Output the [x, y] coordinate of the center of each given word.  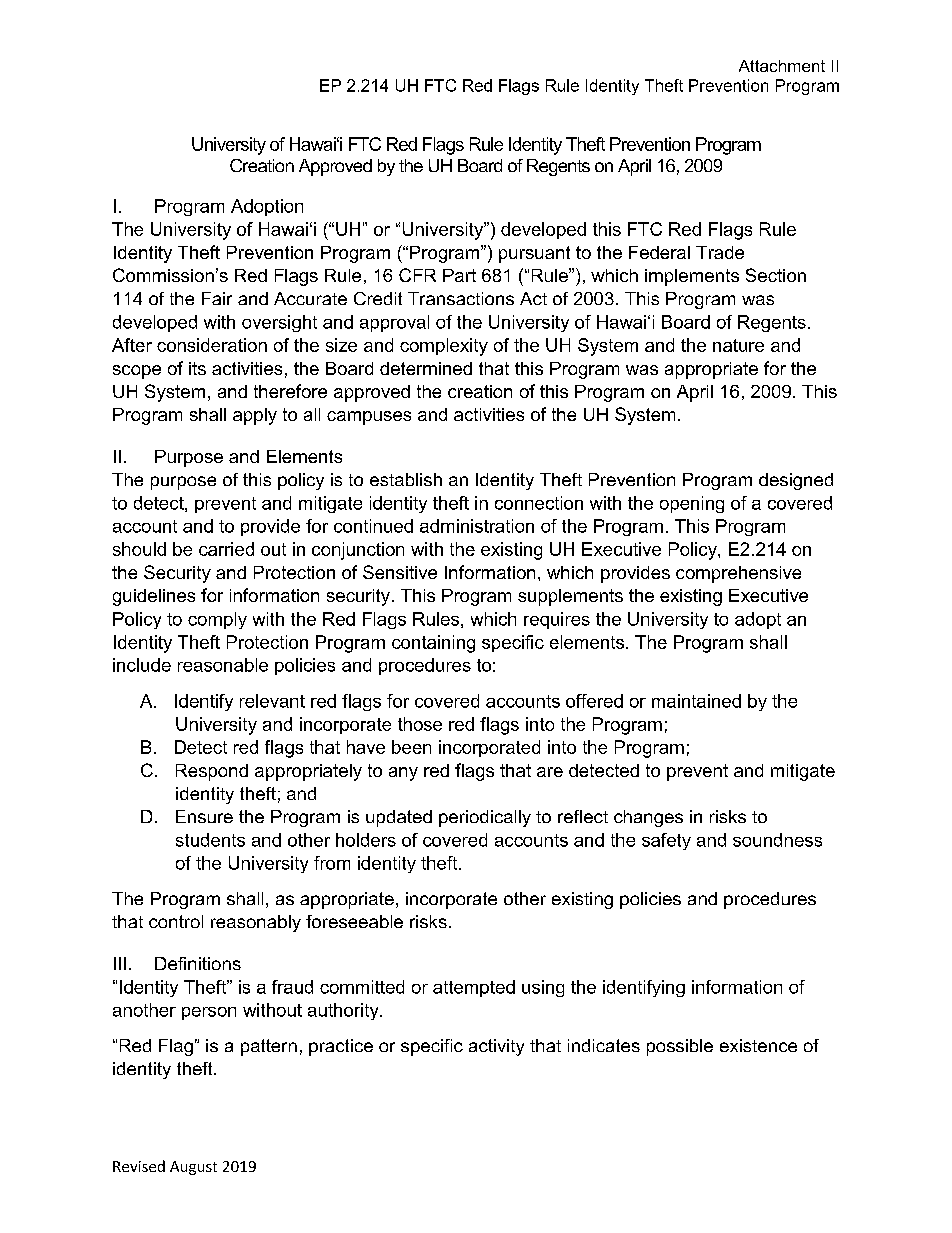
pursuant [534, 254]
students [210, 840]
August [193, 1168]
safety [666, 841]
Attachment [782, 66]
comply [217, 620]
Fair [217, 298]
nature [738, 345]
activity [496, 1047]
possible [680, 1047]
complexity [444, 347]
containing [433, 644]
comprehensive [738, 574]
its [197, 368]
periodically [485, 818]
